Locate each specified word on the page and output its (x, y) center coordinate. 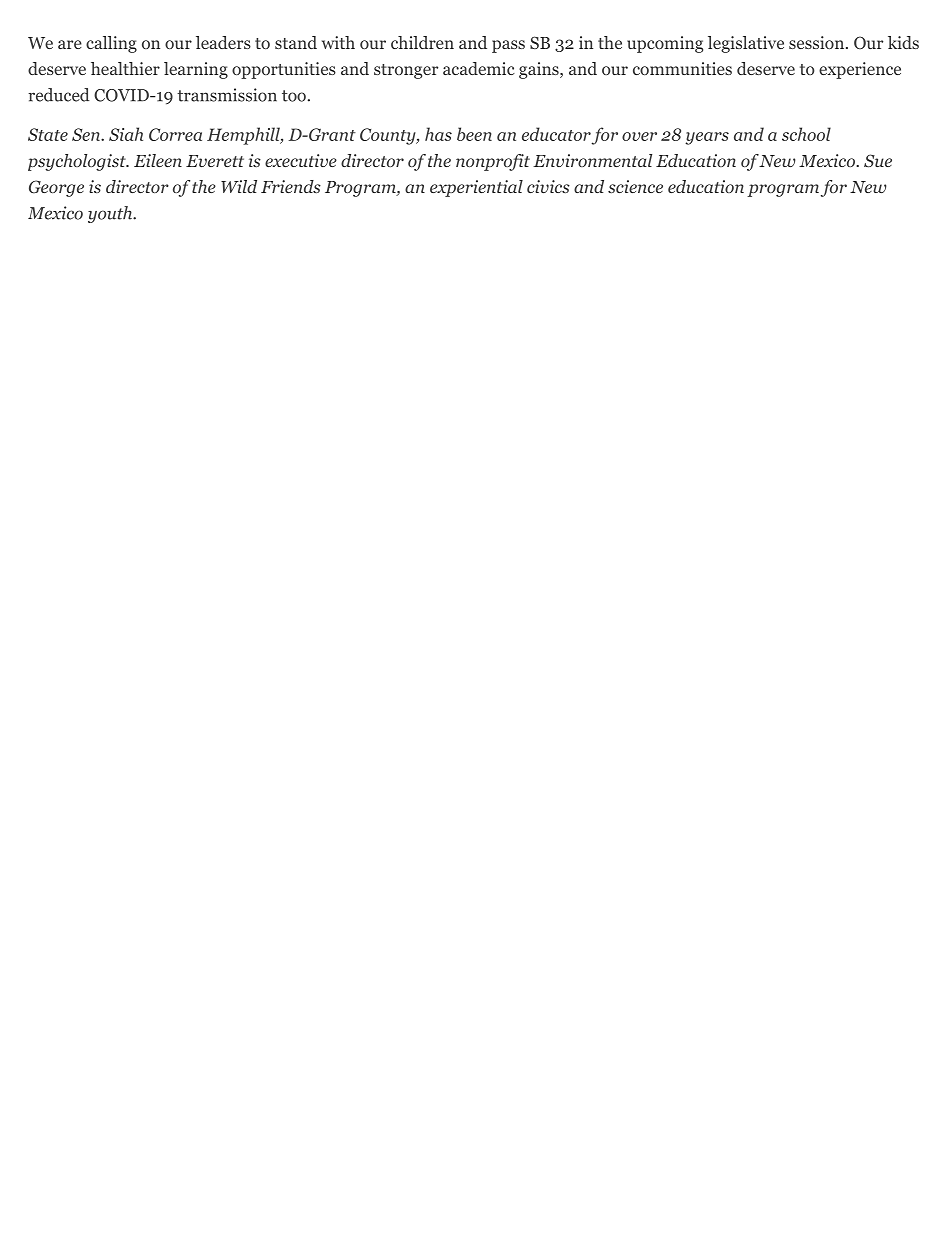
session (818, 42)
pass (508, 46)
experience (860, 70)
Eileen (158, 160)
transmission (227, 95)
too (294, 96)
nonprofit (493, 162)
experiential (476, 188)
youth (111, 214)
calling (111, 44)
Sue (878, 160)
